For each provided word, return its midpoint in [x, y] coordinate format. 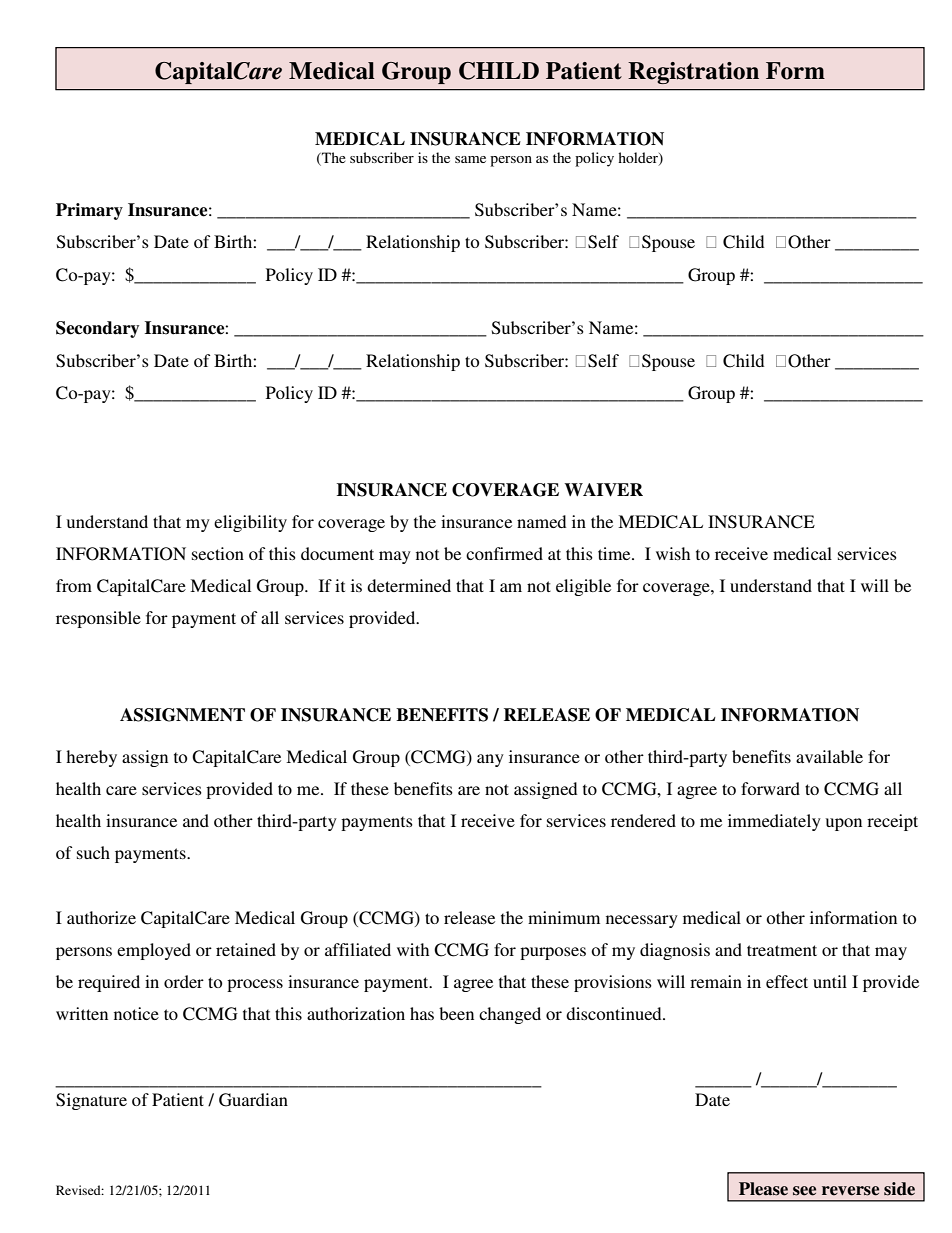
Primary [89, 211]
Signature [91, 1101]
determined [409, 585]
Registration [693, 73]
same [470, 159]
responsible [98, 619]
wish [673, 553]
